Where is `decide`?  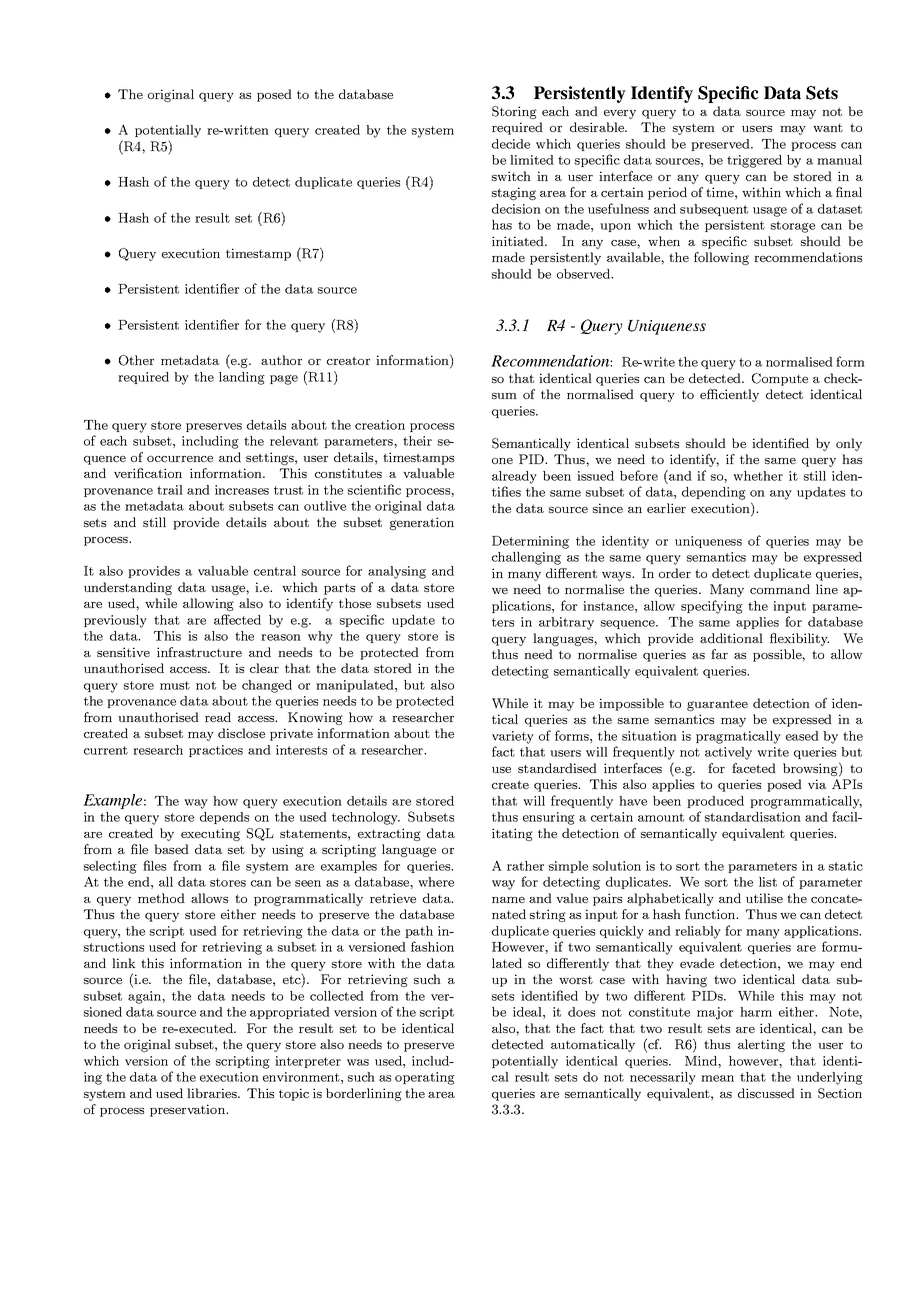 decide is located at coordinates (511, 144).
